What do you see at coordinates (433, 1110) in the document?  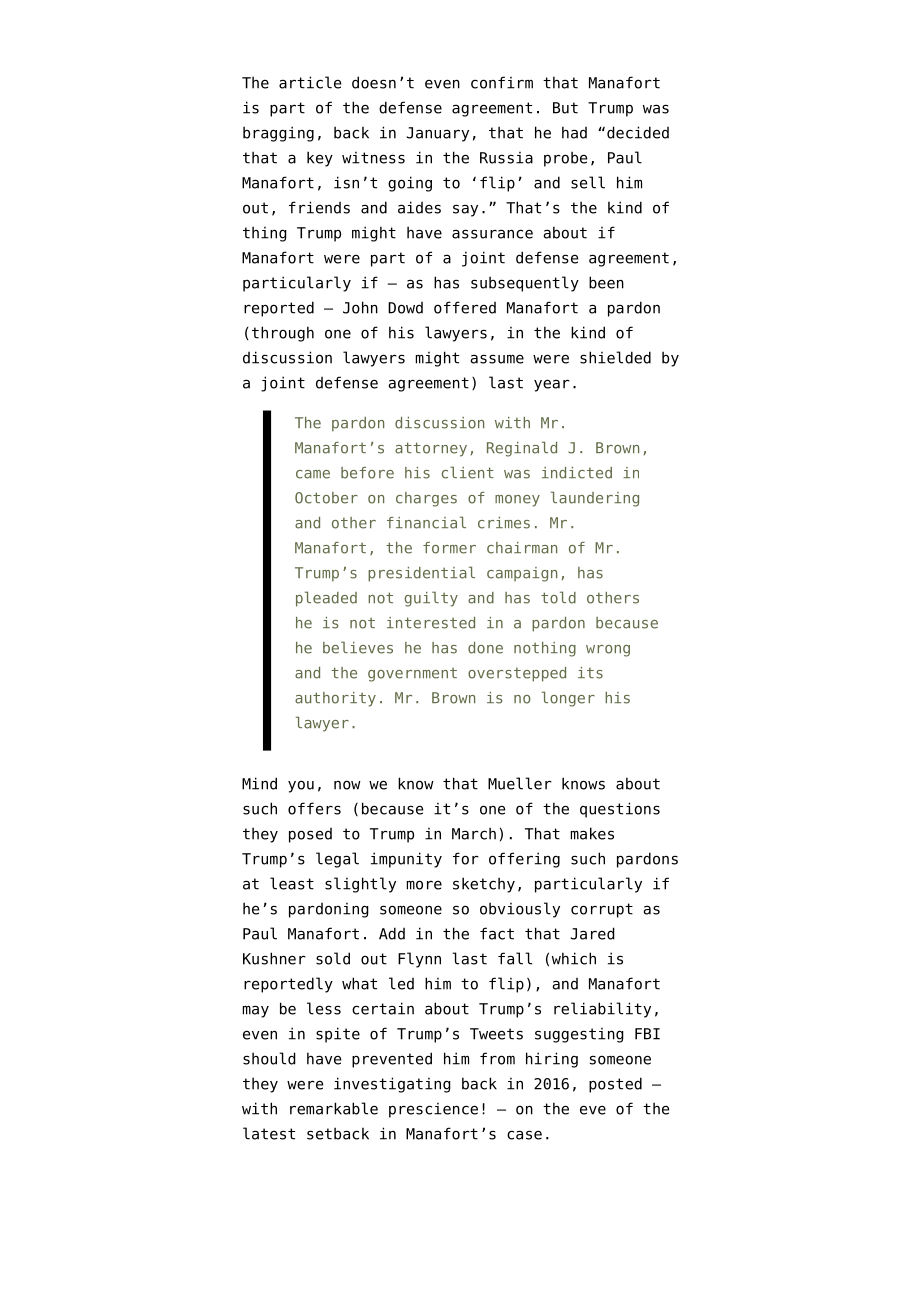 I see `prescience` at bounding box center [433, 1110].
